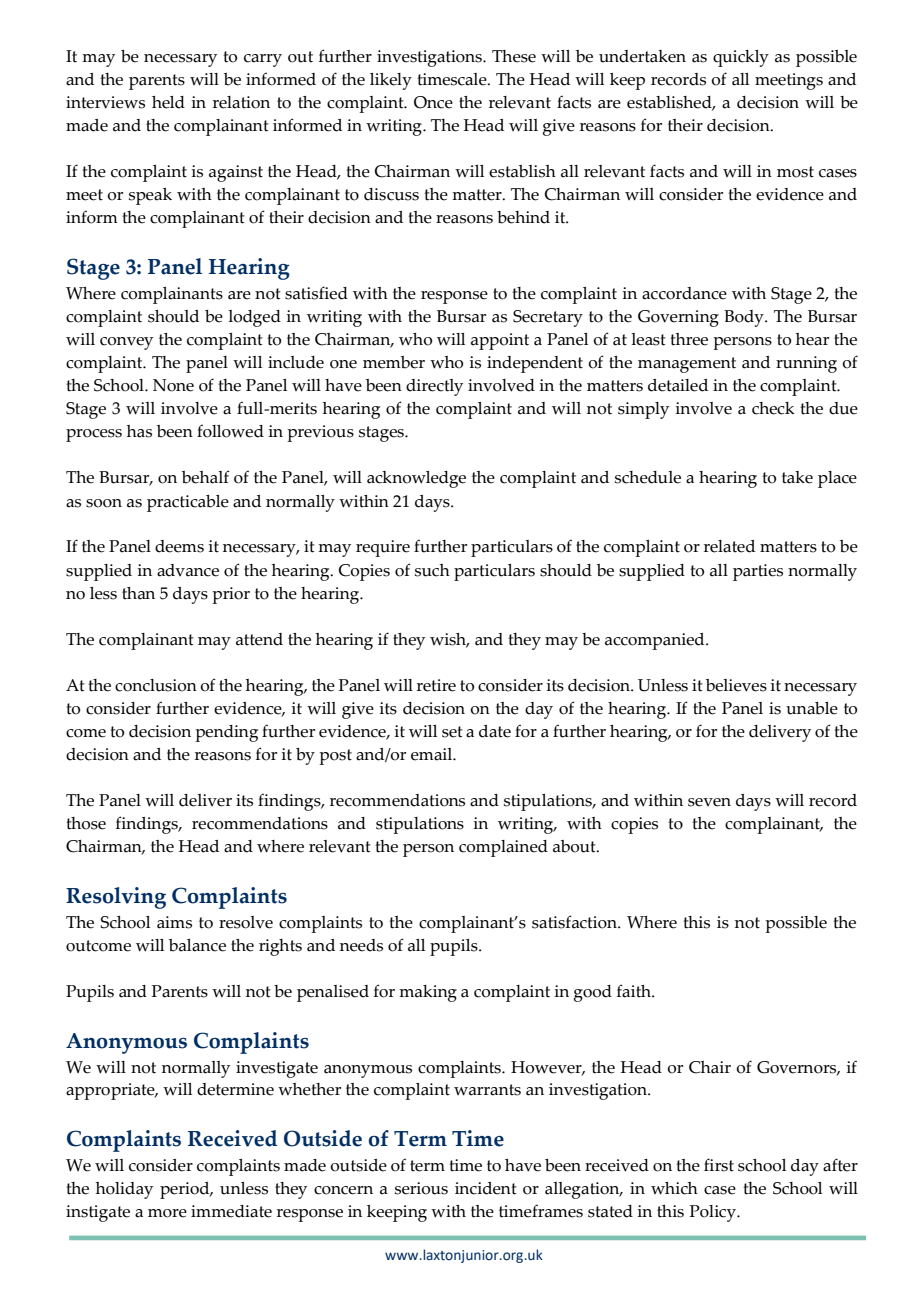 This screenshot has height=1308, width=924. Describe the element at coordinates (741, 58) in the screenshot. I see `quickly` at that location.
